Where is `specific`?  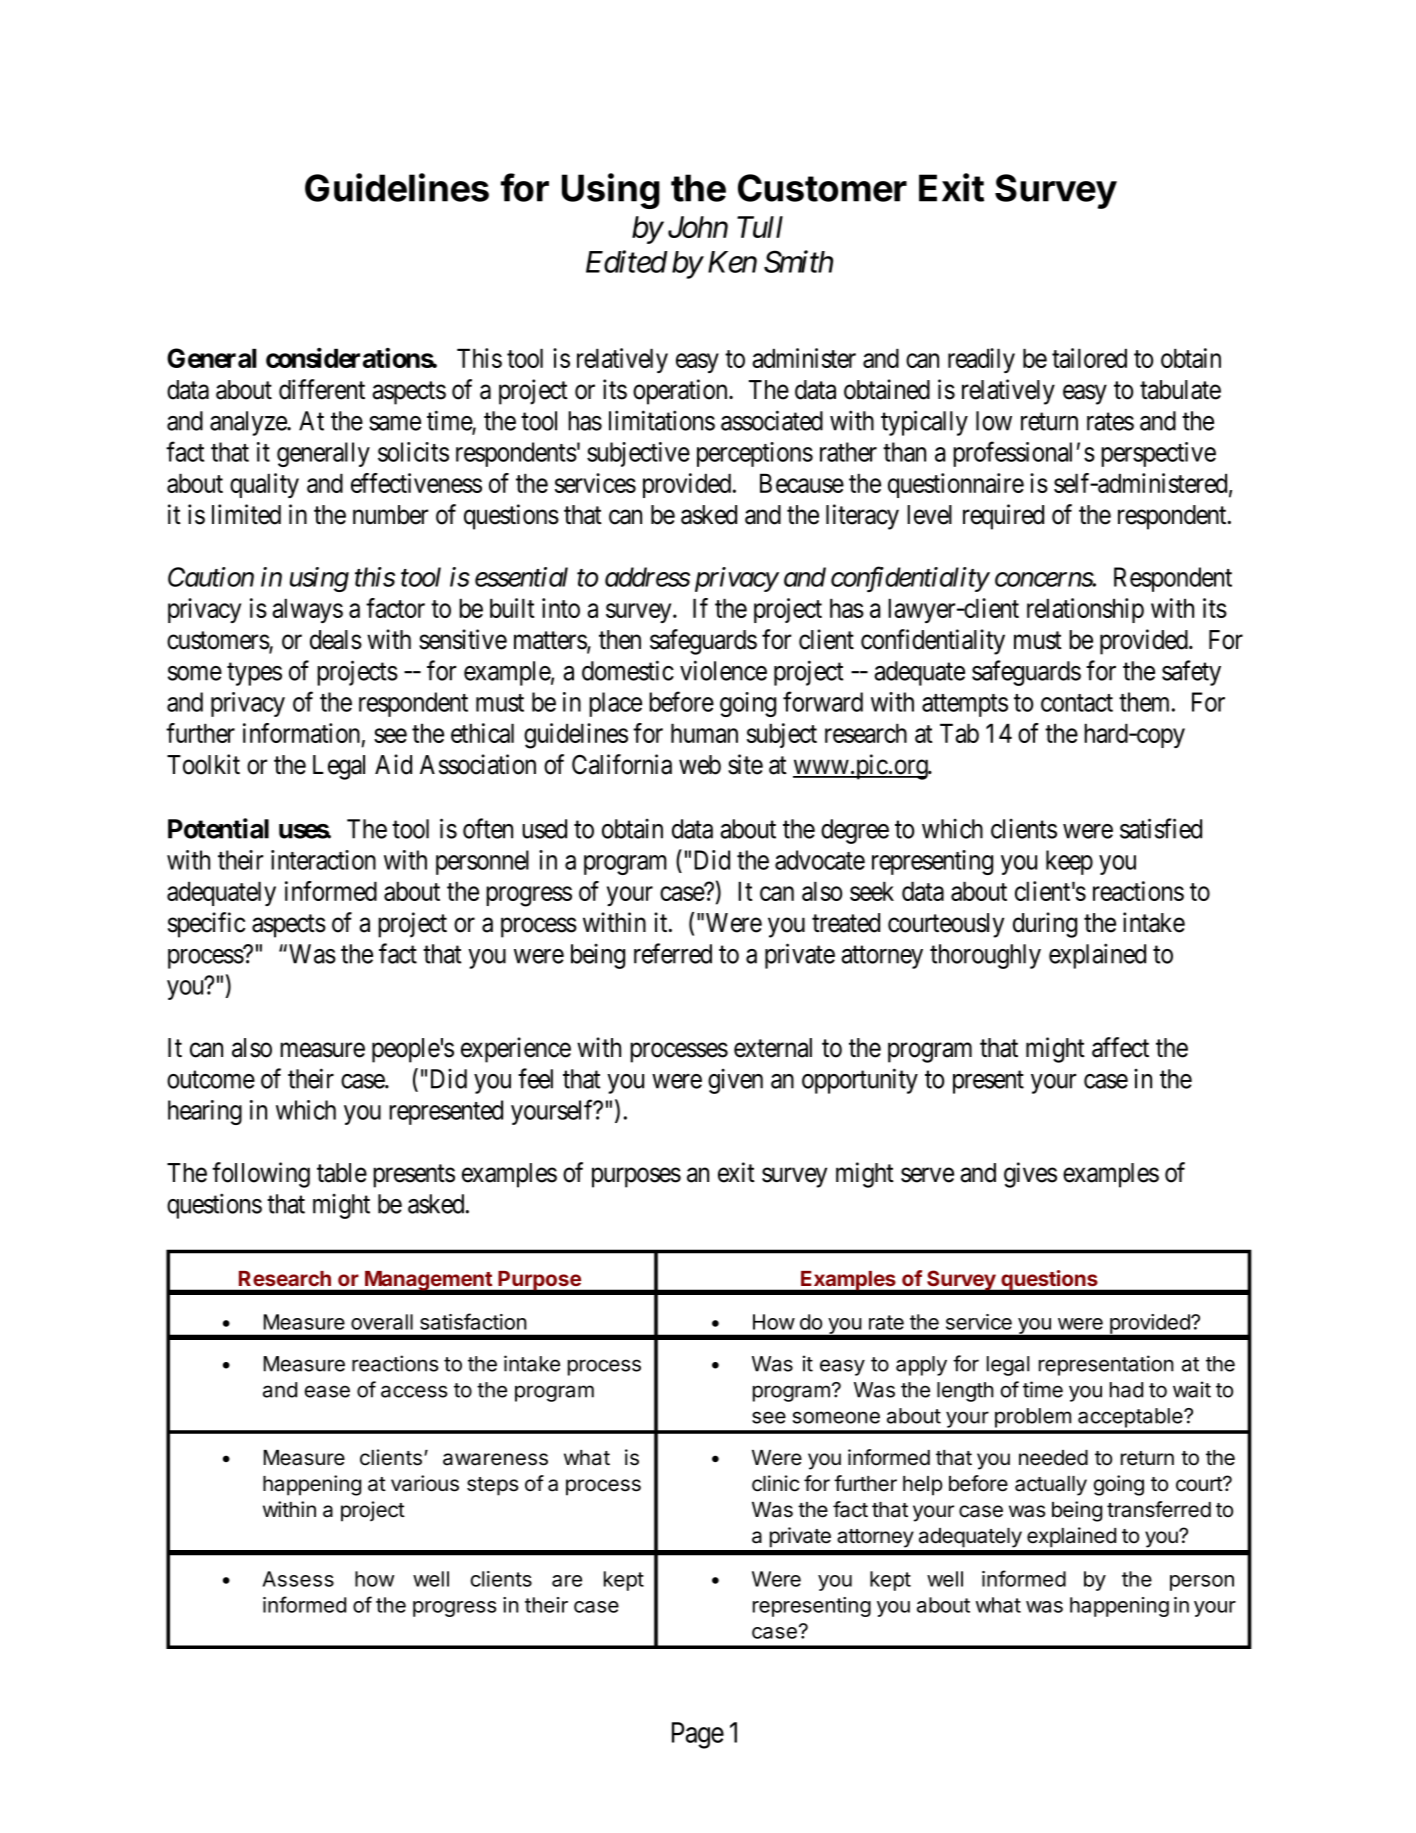
specific is located at coordinates (206, 925).
